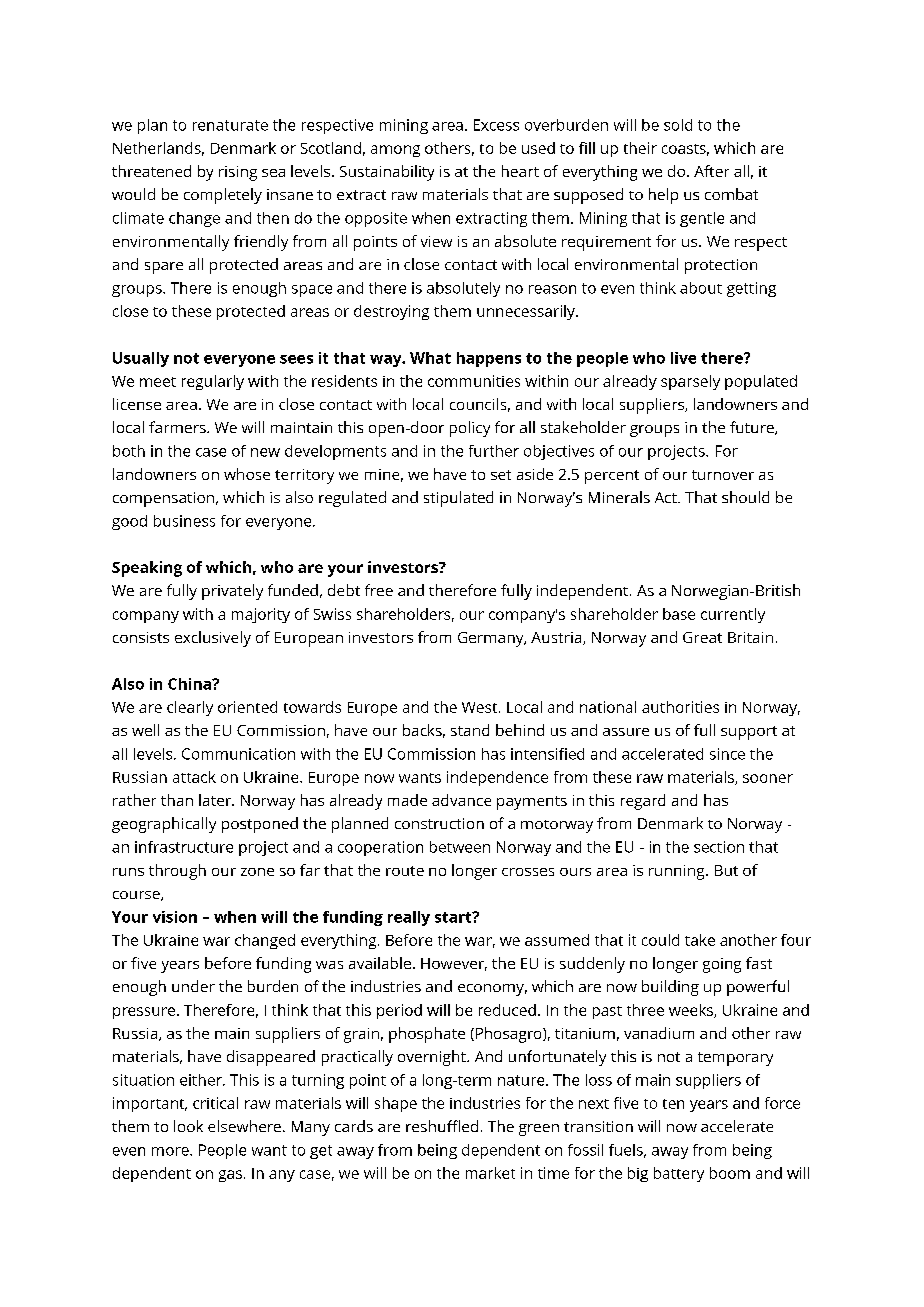 This document has width=924, height=1307. What do you see at coordinates (188, 1126) in the document?
I see `look` at bounding box center [188, 1126].
